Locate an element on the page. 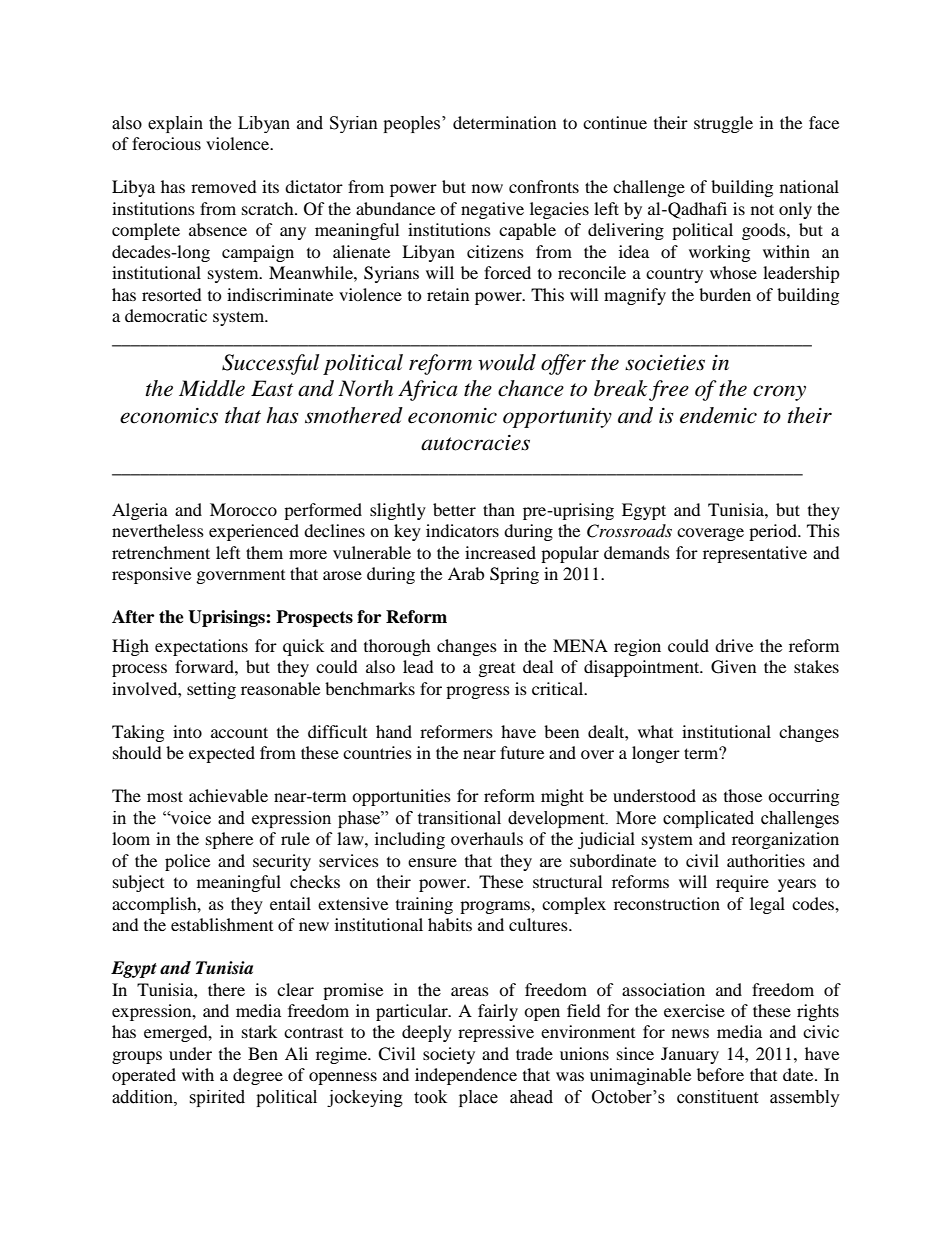 This page has height=1233, width=952. ferocious is located at coordinates (166, 143).
